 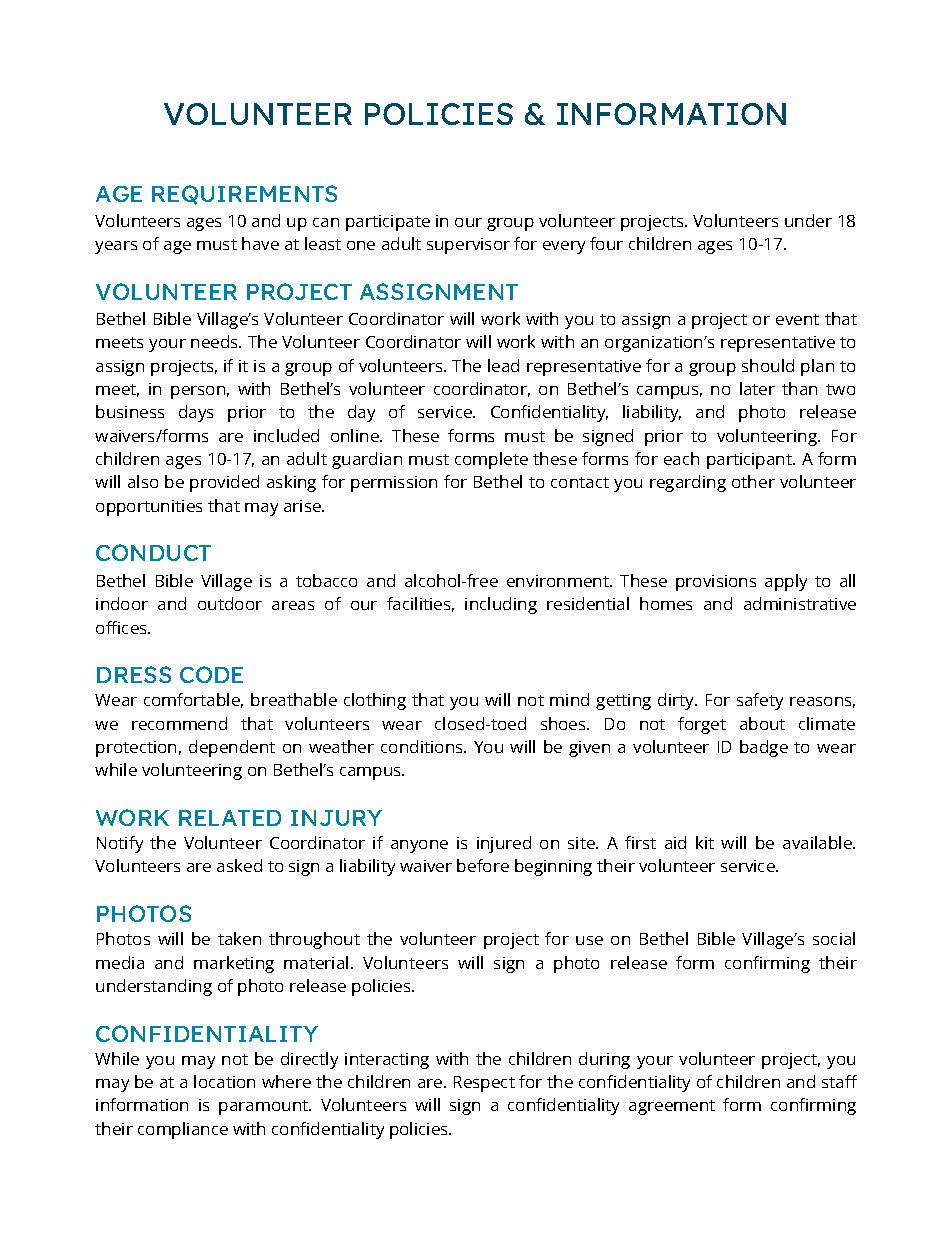 What do you see at coordinates (491, 460) in the screenshot?
I see `complete` at bounding box center [491, 460].
